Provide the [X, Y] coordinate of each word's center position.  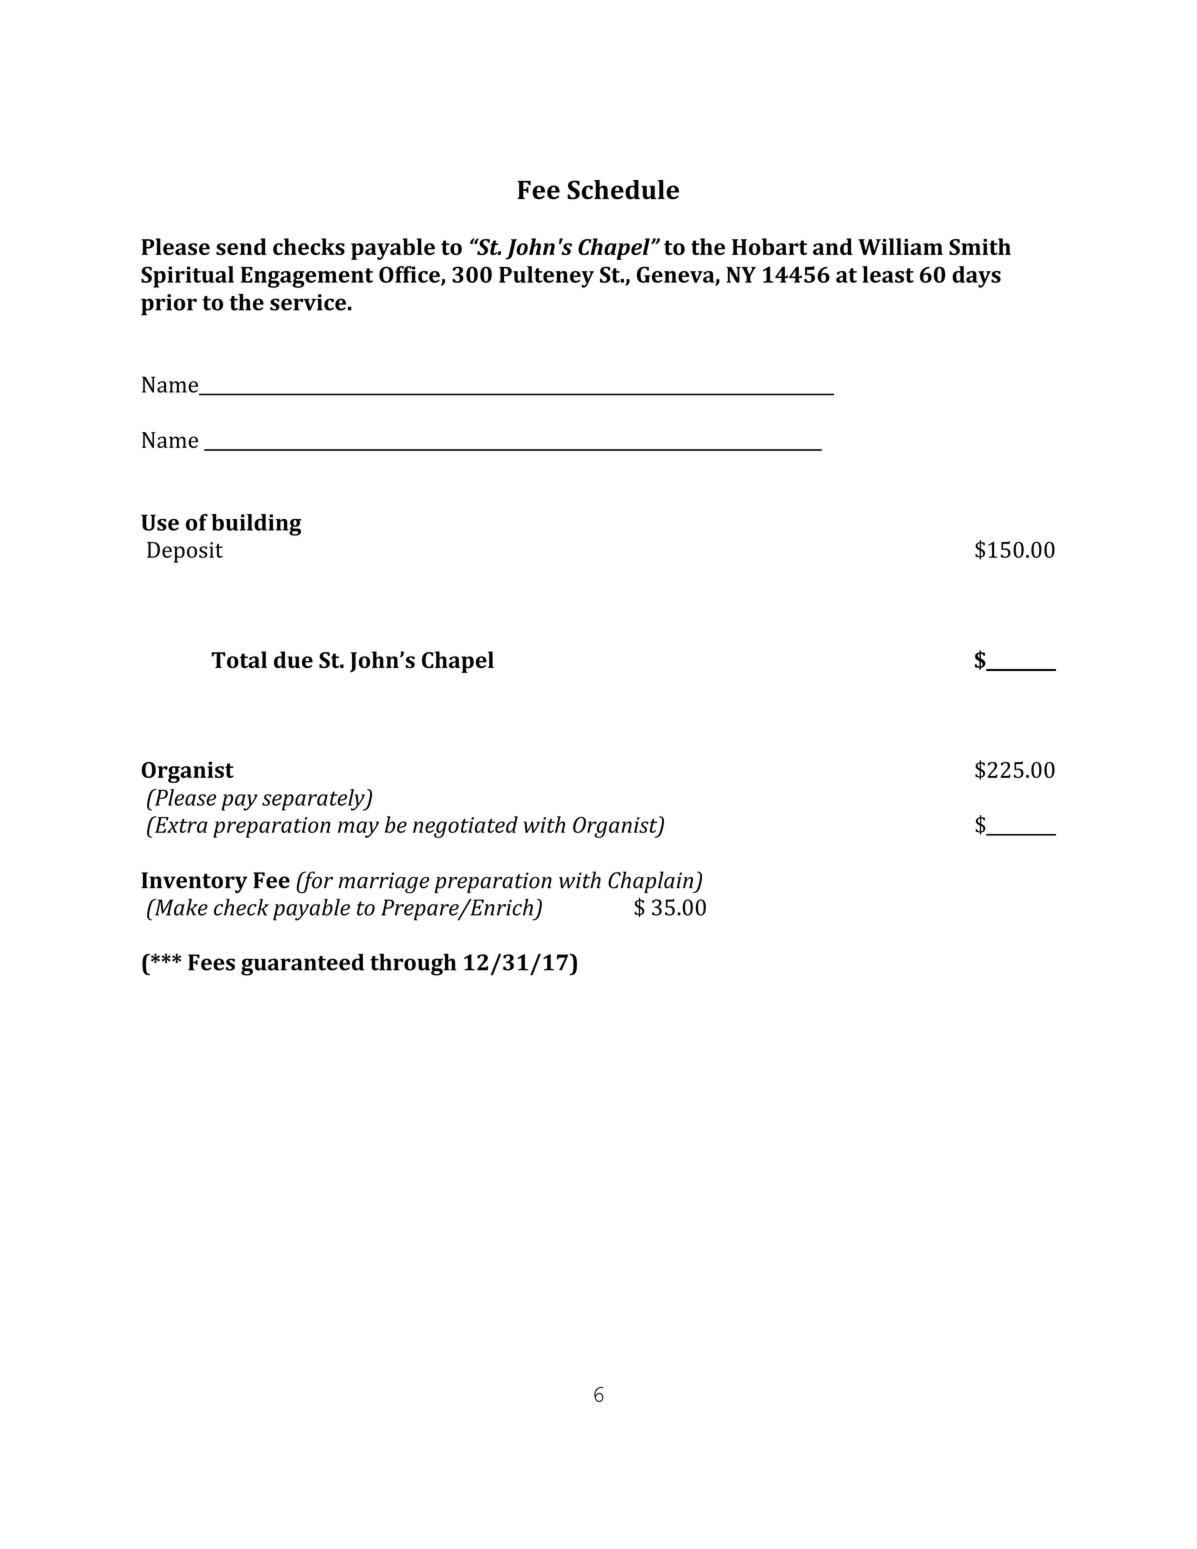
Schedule [623, 190]
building [256, 525]
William [900, 246]
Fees [211, 962]
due [293, 659]
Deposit [185, 552]
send [241, 246]
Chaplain [652, 882]
